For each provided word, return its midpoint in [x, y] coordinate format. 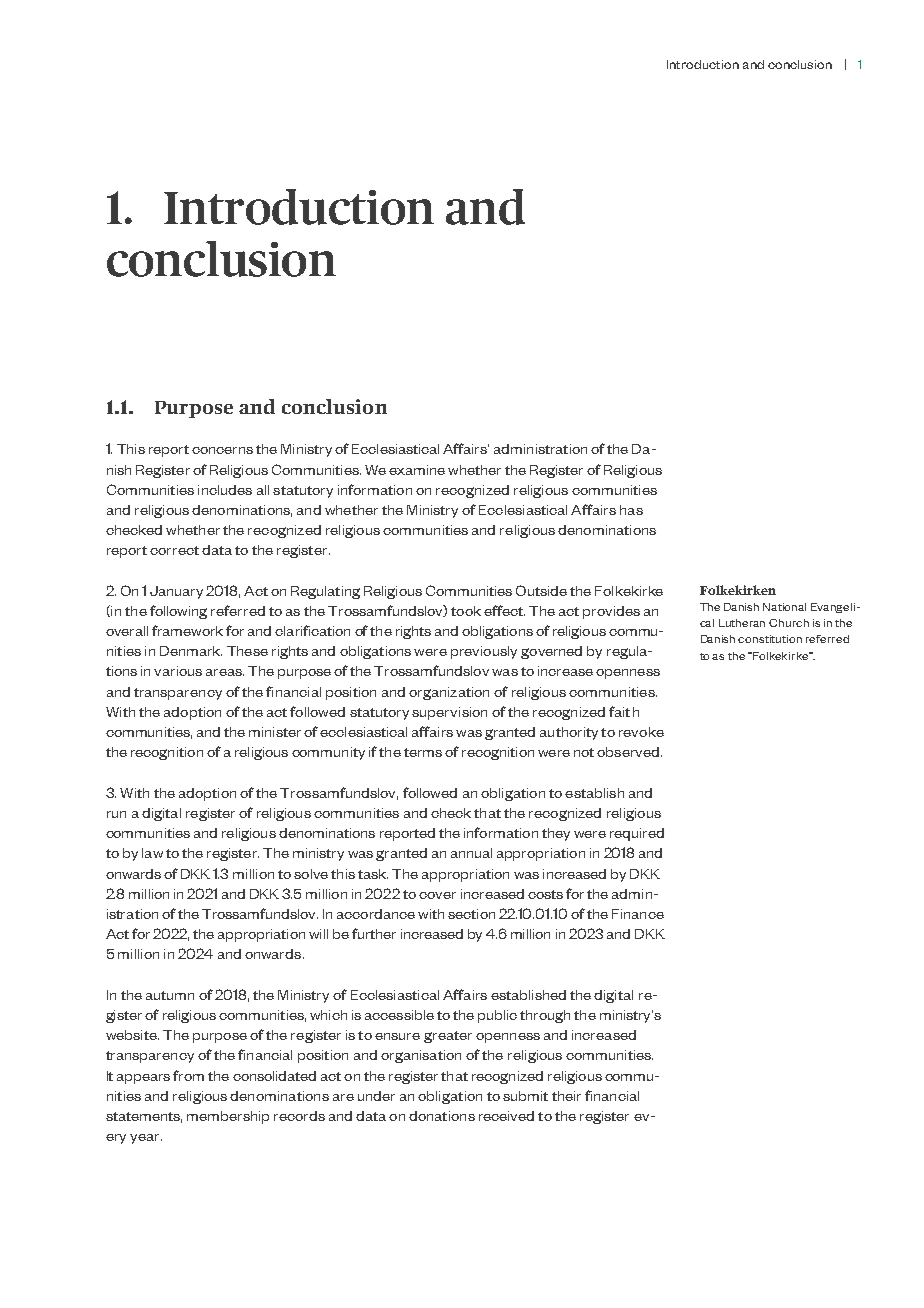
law [152, 853]
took [466, 611]
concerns [222, 450]
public [497, 1016]
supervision [449, 713]
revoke [641, 732]
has [631, 510]
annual [471, 853]
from [188, 1075]
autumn [170, 995]
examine [417, 470]
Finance [638, 914]
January [176, 592]
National [784, 607]
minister [275, 732]
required [637, 834]
